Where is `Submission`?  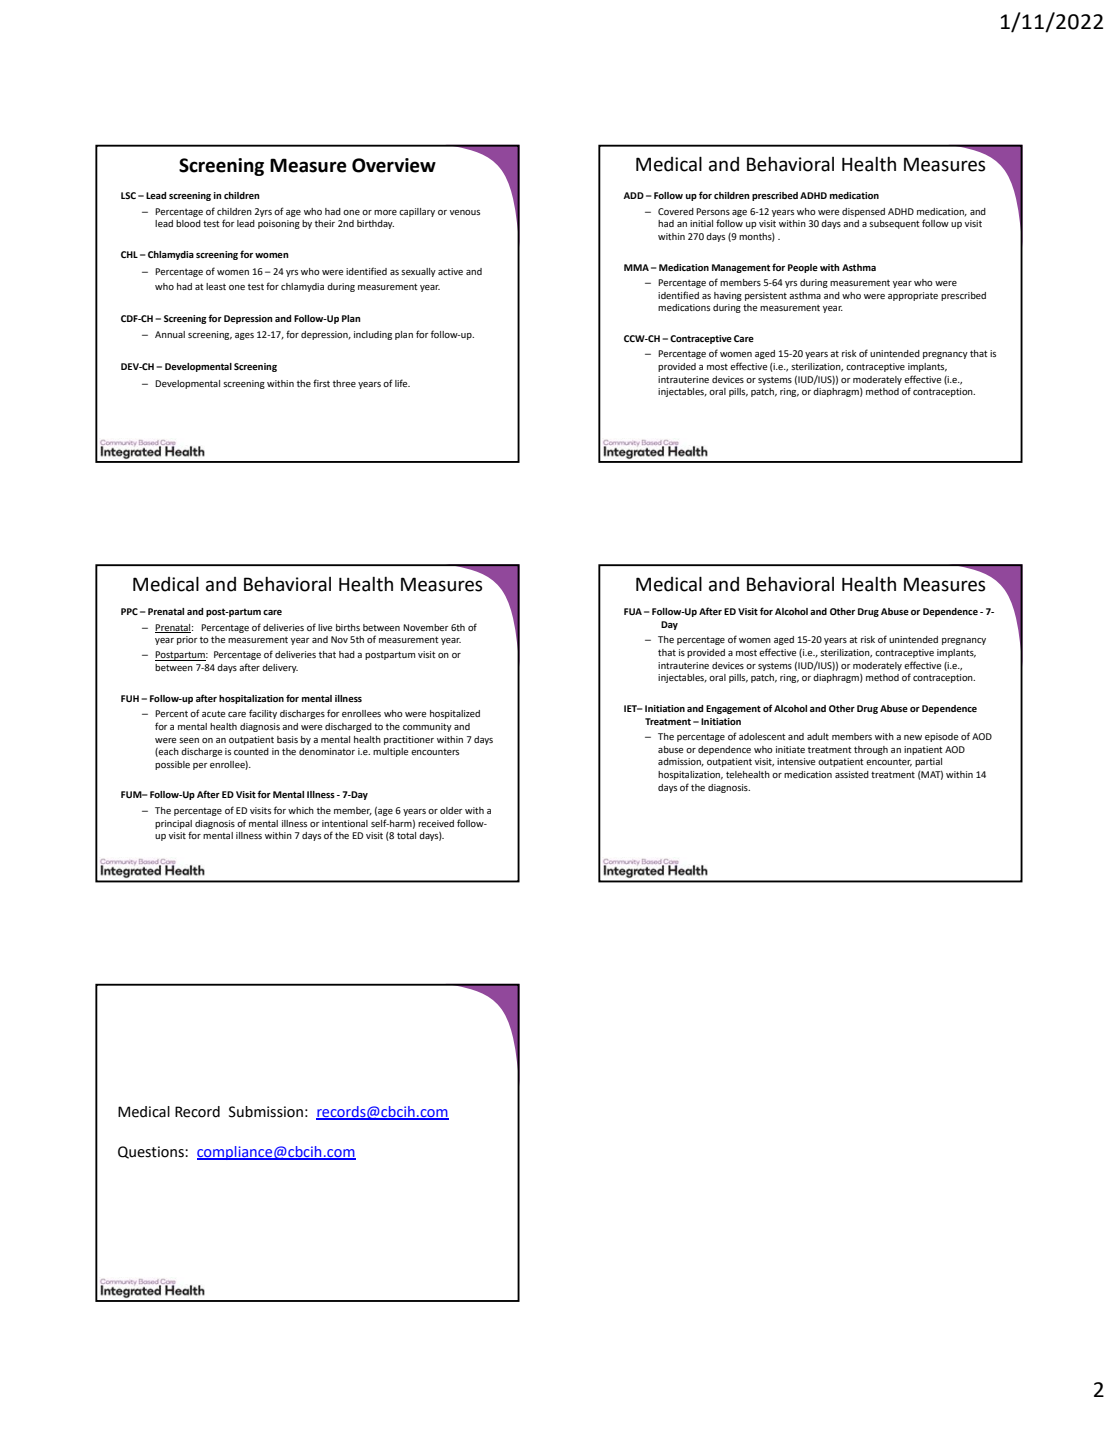 Submission is located at coordinates (266, 1112).
